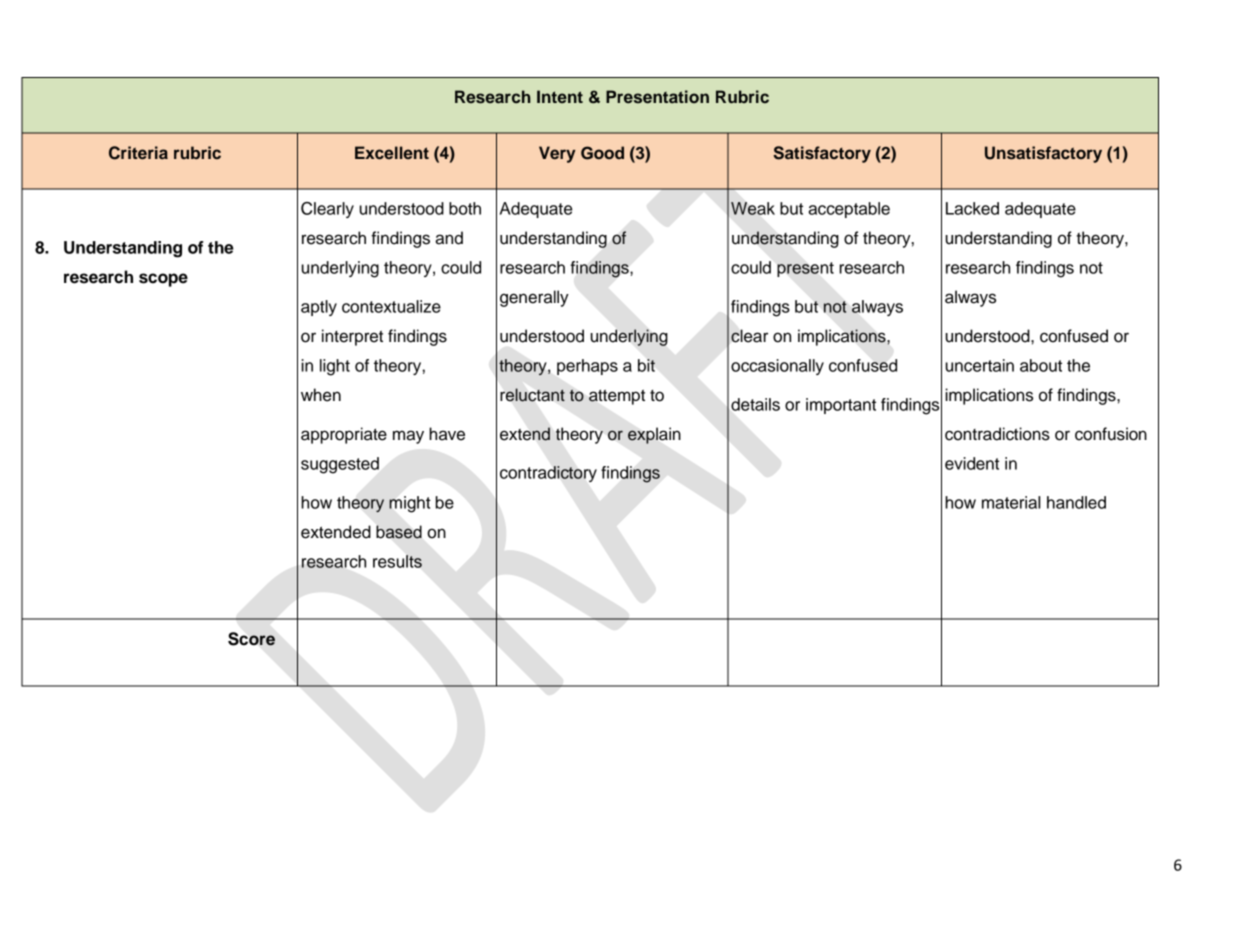  Describe the element at coordinates (972, 208) in the document. I see `Lacked` at that location.
